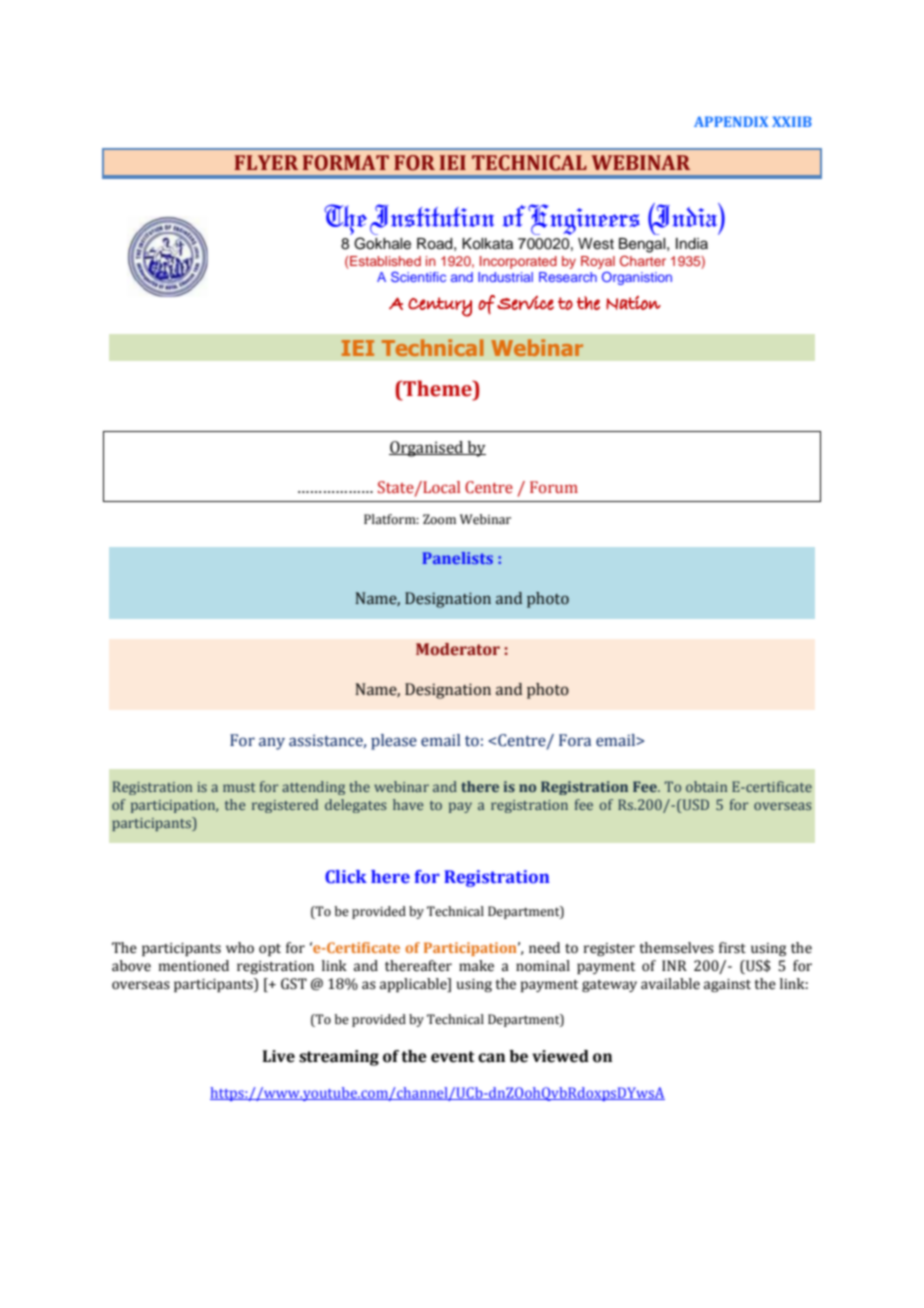 This document has width=924, height=1308. What do you see at coordinates (731, 121) in the document?
I see `APPENDIX` at bounding box center [731, 121].
